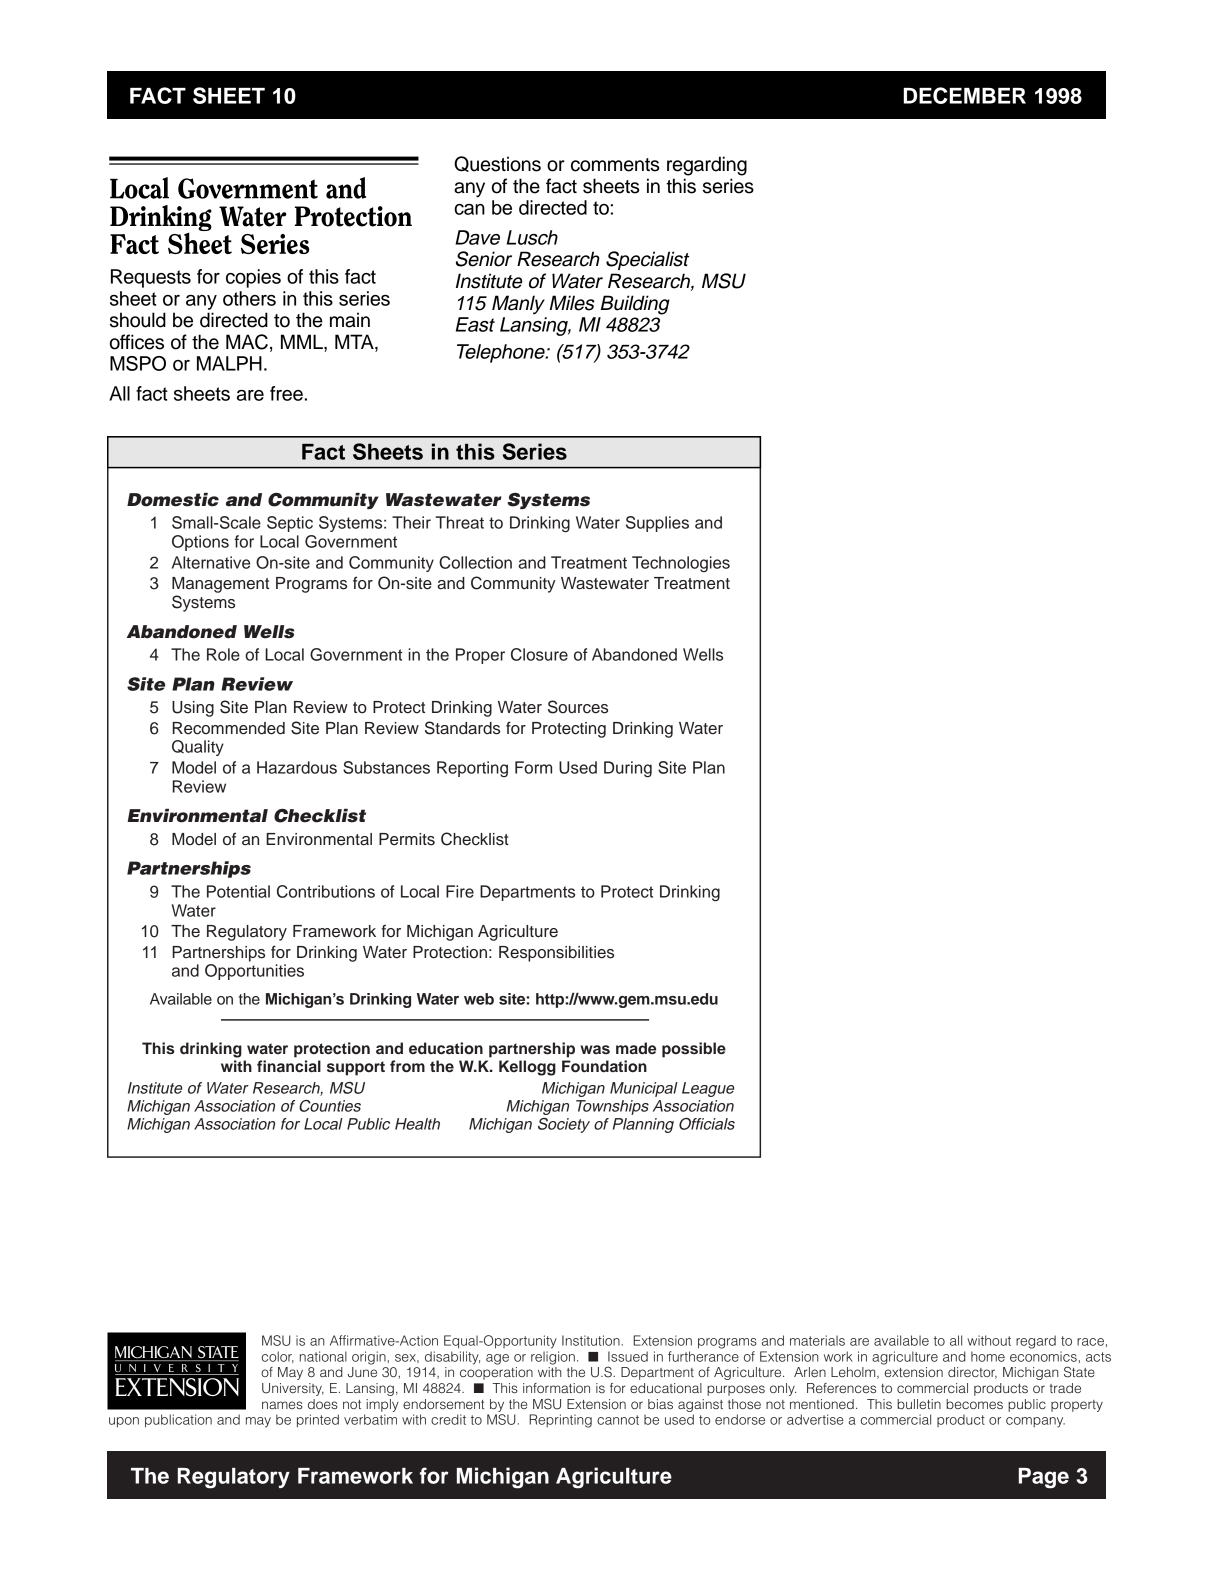  What do you see at coordinates (615, 165) in the screenshot?
I see `comments` at bounding box center [615, 165].
